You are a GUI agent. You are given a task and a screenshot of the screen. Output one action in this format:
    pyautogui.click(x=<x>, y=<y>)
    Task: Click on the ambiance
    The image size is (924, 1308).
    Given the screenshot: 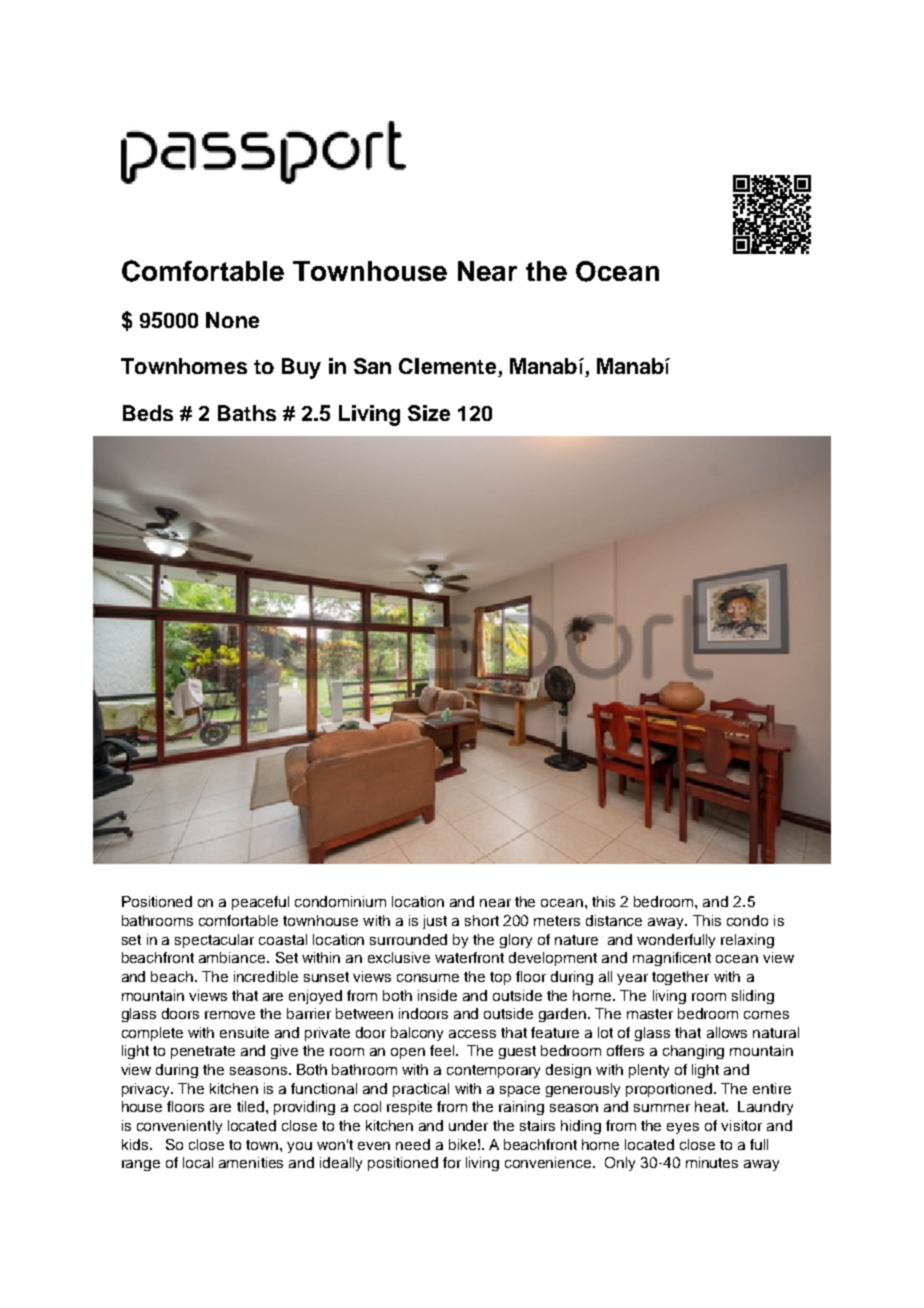 What is the action you would take?
    pyautogui.click(x=233, y=957)
